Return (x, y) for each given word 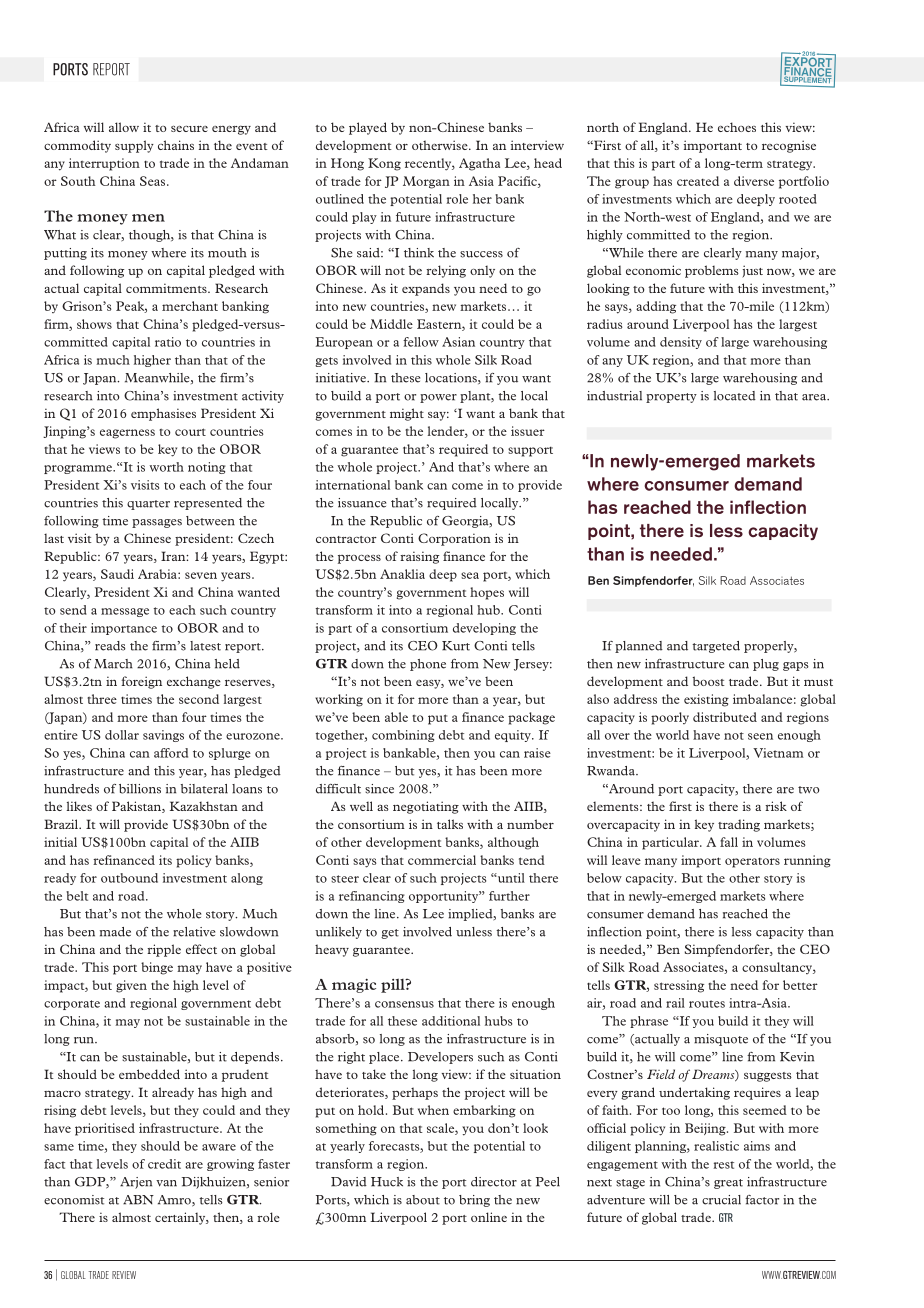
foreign (141, 682)
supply (134, 146)
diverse (754, 181)
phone (428, 665)
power (438, 398)
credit (164, 1164)
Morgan (426, 182)
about (423, 1200)
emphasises (163, 414)
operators (752, 862)
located (735, 396)
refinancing (372, 897)
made (115, 932)
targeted (716, 647)
